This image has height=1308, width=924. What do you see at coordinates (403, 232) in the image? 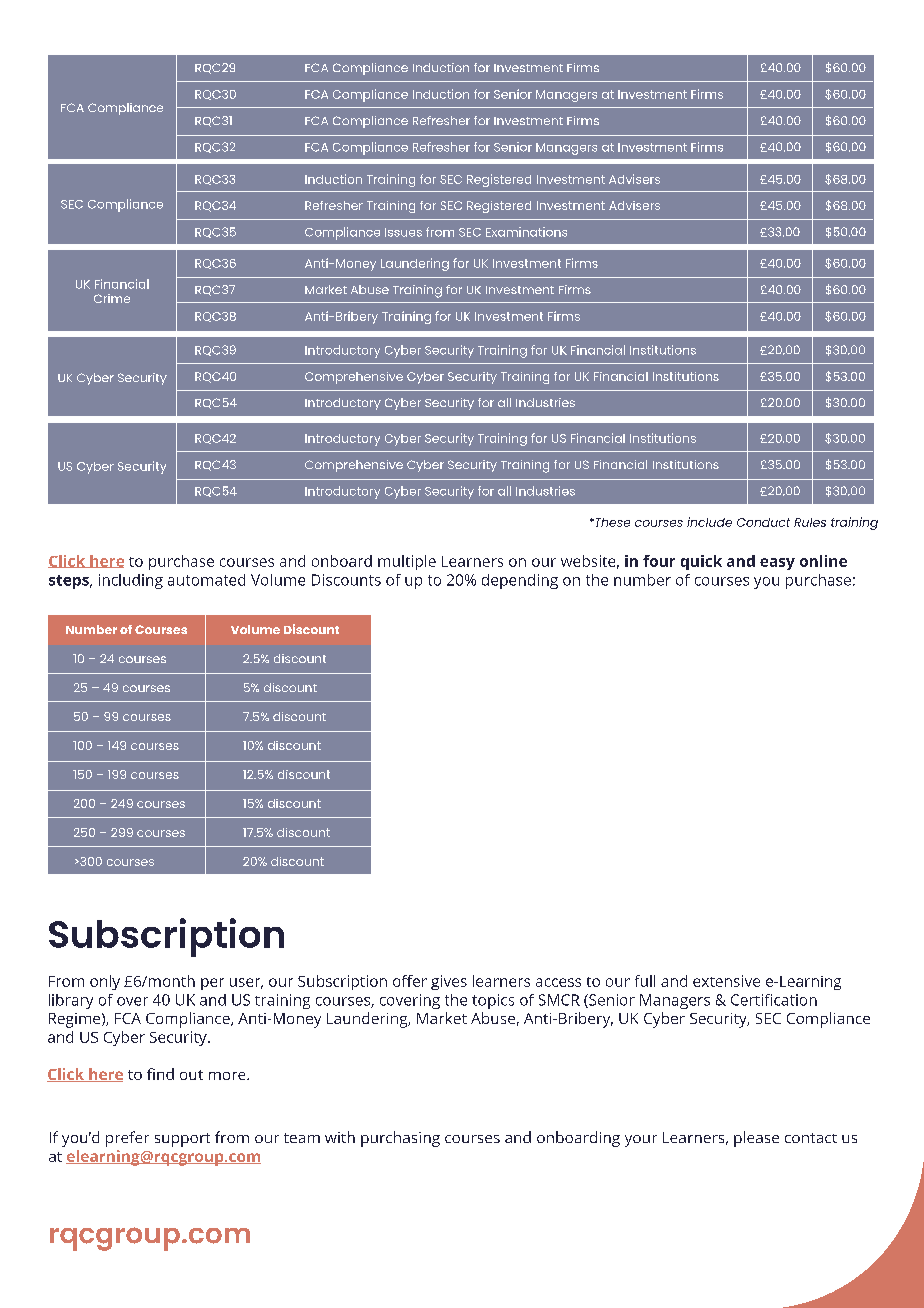
I see `Issues` at bounding box center [403, 232].
